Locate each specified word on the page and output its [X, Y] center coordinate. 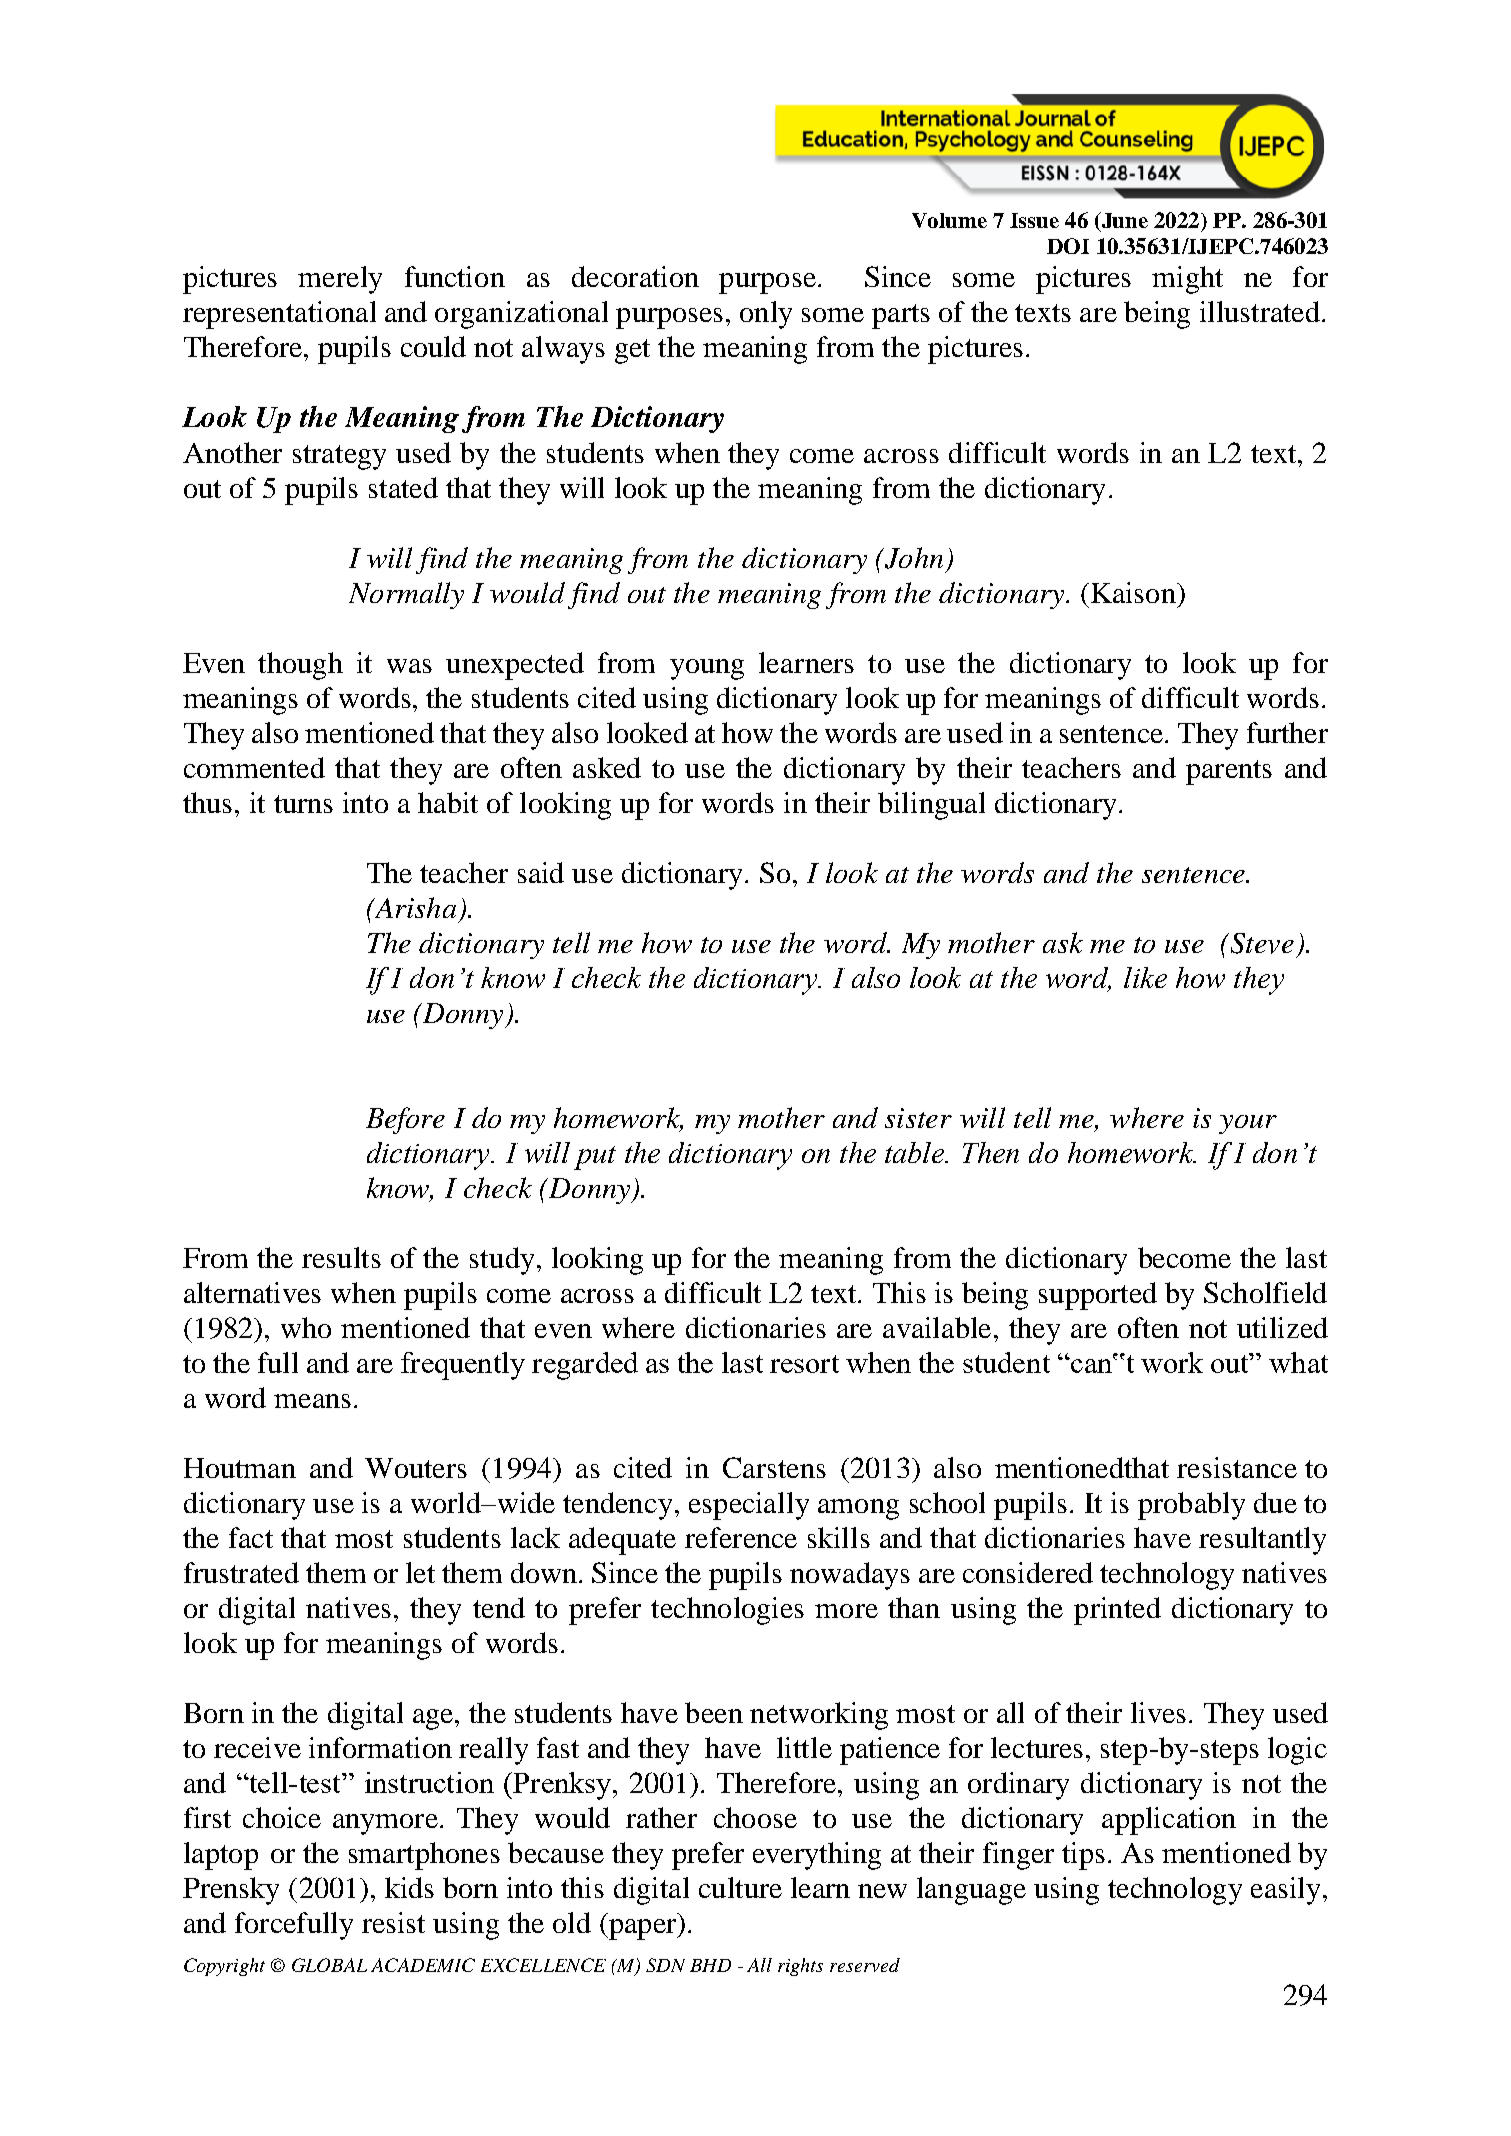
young [707, 669]
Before [405, 1120]
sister [918, 1118]
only [766, 315]
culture [740, 1887]
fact [251, 1537]
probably [1191, 1506]
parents [1229, 772]
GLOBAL [329, 1965]
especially [749, 1506]
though [300, 666]
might [1187, 280]
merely [340, 280]
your [1248, 1124]
